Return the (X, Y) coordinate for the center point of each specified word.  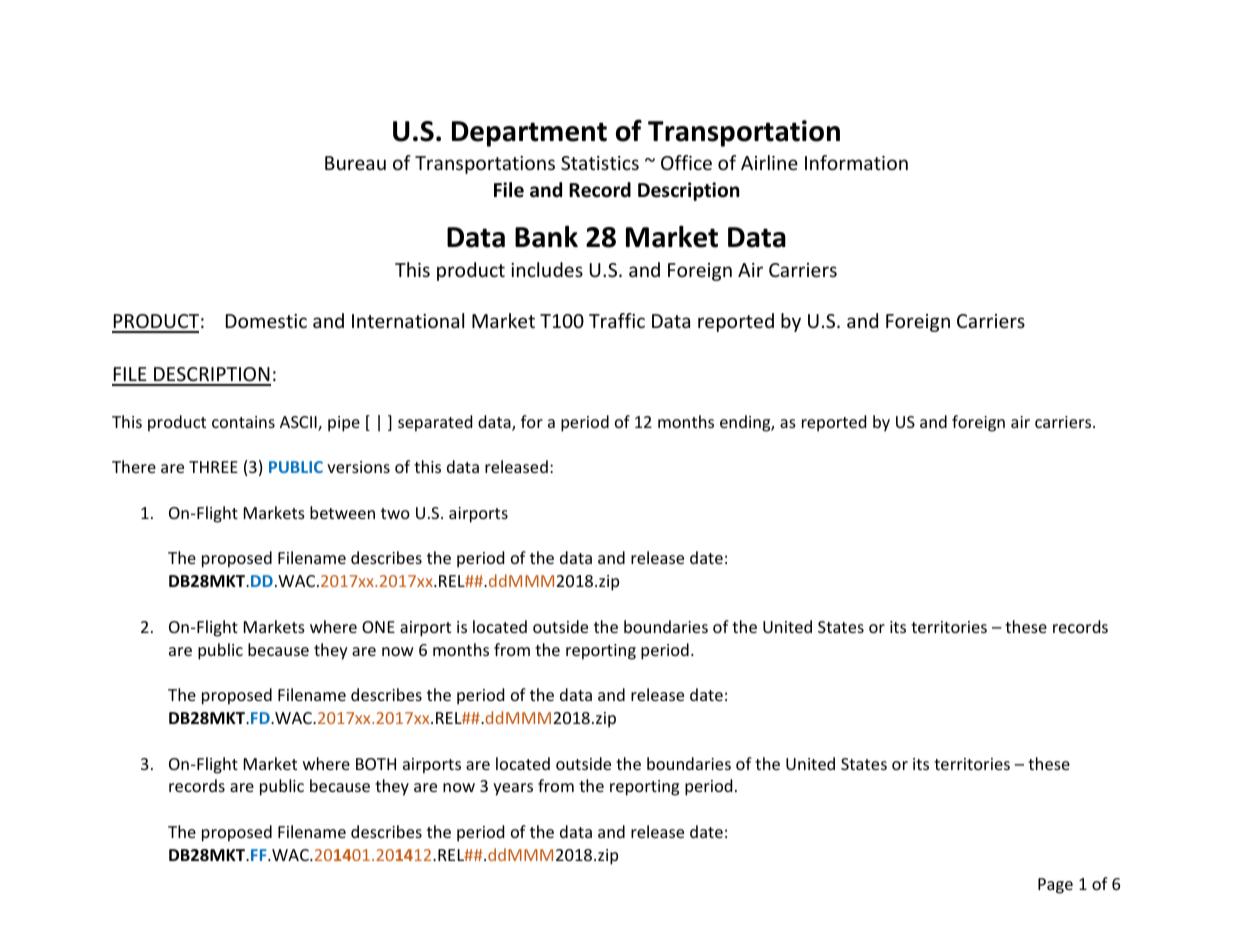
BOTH (376, 764)
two (395, 513)
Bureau (355, 163)
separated (435, 423)
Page (1055, 886)
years (513, 789)
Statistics (600, 163)
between (342, 512)
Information (856, 162)
